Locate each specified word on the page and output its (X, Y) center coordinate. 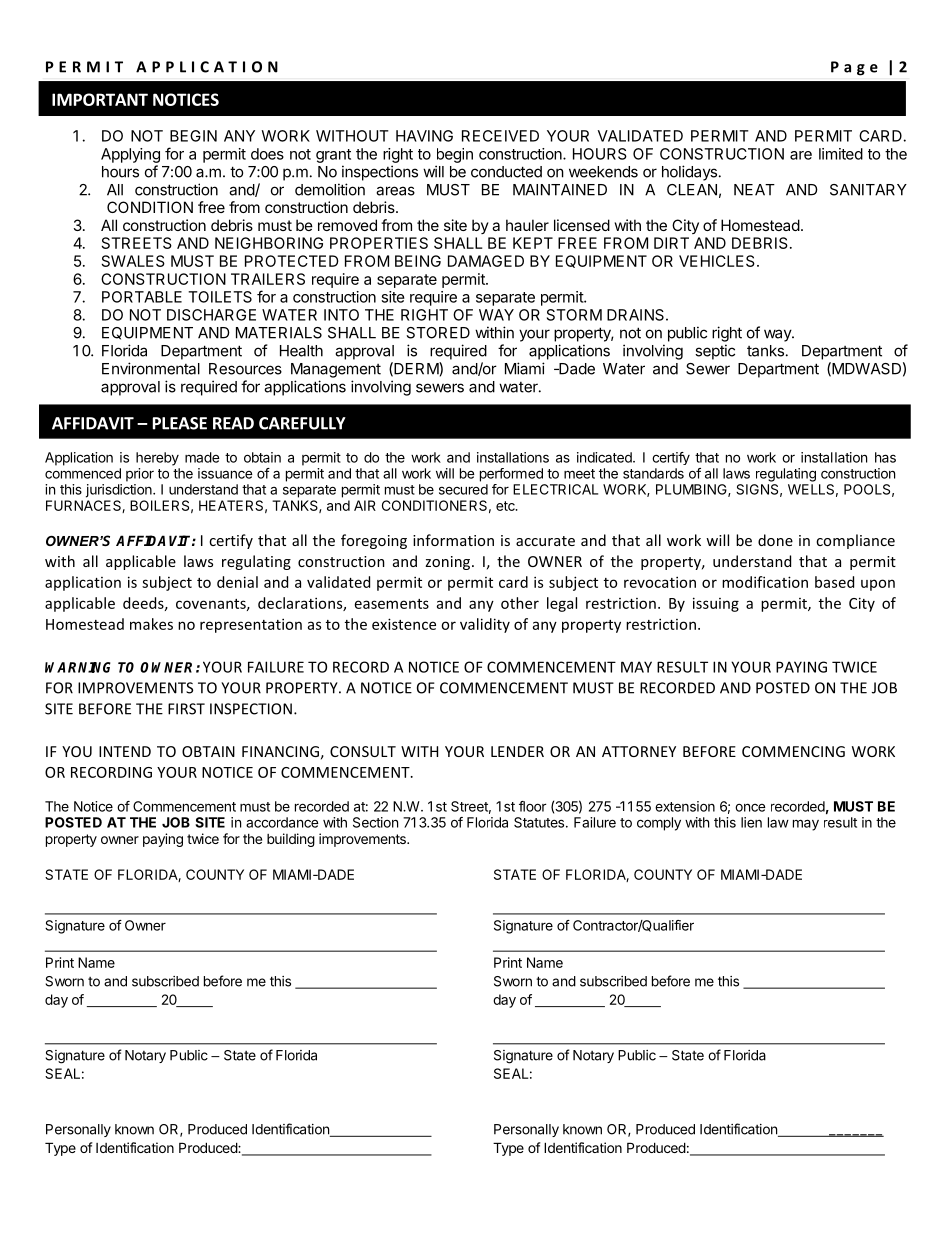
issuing (716, 604)
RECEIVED (500, 136)
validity (485, 625)
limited (841, 154)
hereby (157, 459)
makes (151, 624)
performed (511, 475)
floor (533, 806)
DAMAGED (486, 261)
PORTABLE (142, 297)
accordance (282, 822)
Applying (130, 155)
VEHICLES (717, 261)
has (885, 457)
